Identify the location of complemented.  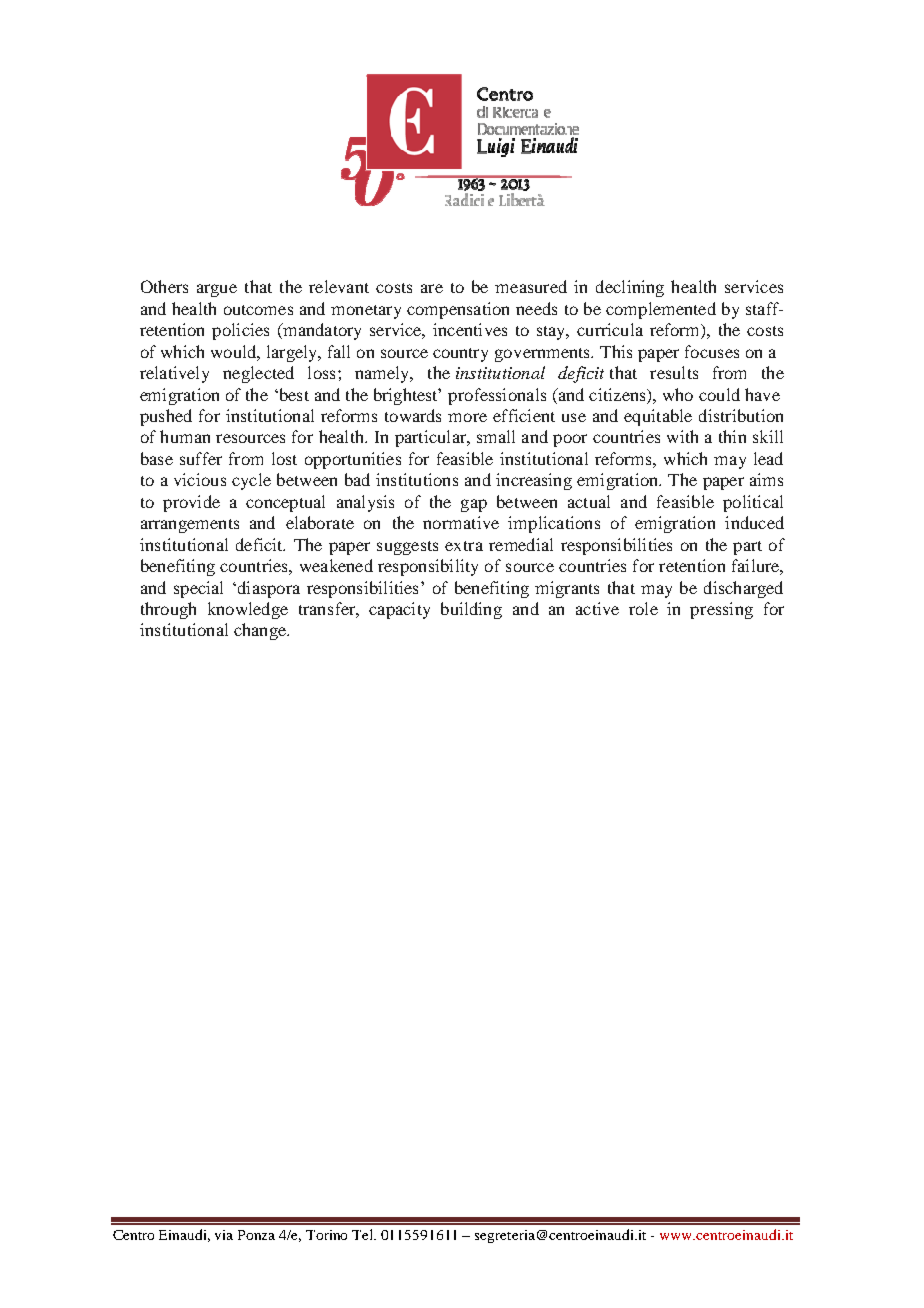
(661, 310).
